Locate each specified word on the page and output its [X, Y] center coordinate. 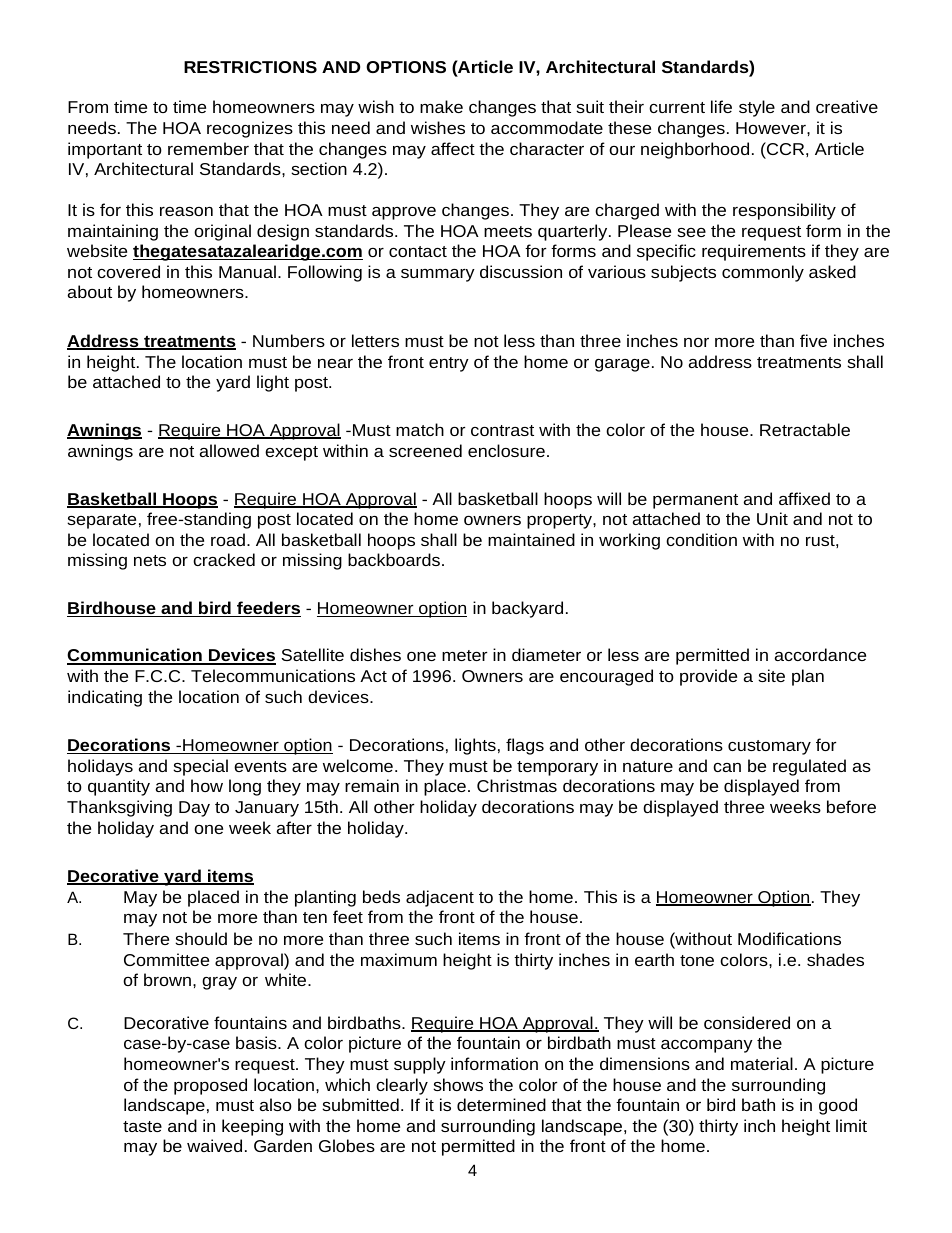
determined [501, 1104]
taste [142, 1126]
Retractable [805, 429]
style [757, 108]
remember [208, 148]
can [727, 767]
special [200, 767]
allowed [229, 450]
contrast [502, 430]
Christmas [517, 785]
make [441, 106]
